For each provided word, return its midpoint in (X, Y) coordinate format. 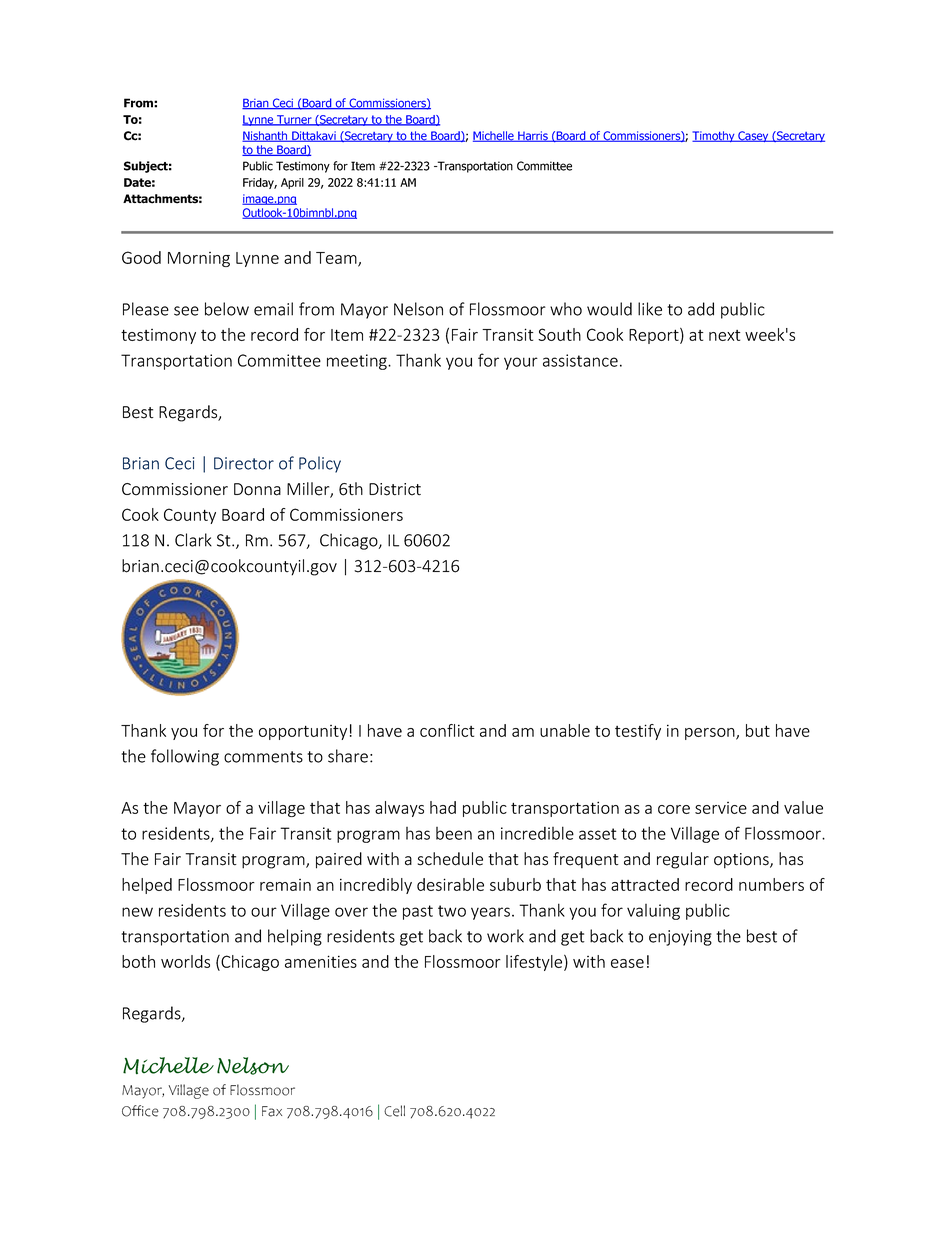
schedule (450, 859)
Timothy (714, 136)
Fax (272, 1111)
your (521, 363)
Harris (533, 136)
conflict (447, 730)
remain (285, 885)
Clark (193, 540)
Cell (394, 1111)
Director (244, 463)
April (292, 183)
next (724, 335)
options (742, 861)
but (758, 730)
